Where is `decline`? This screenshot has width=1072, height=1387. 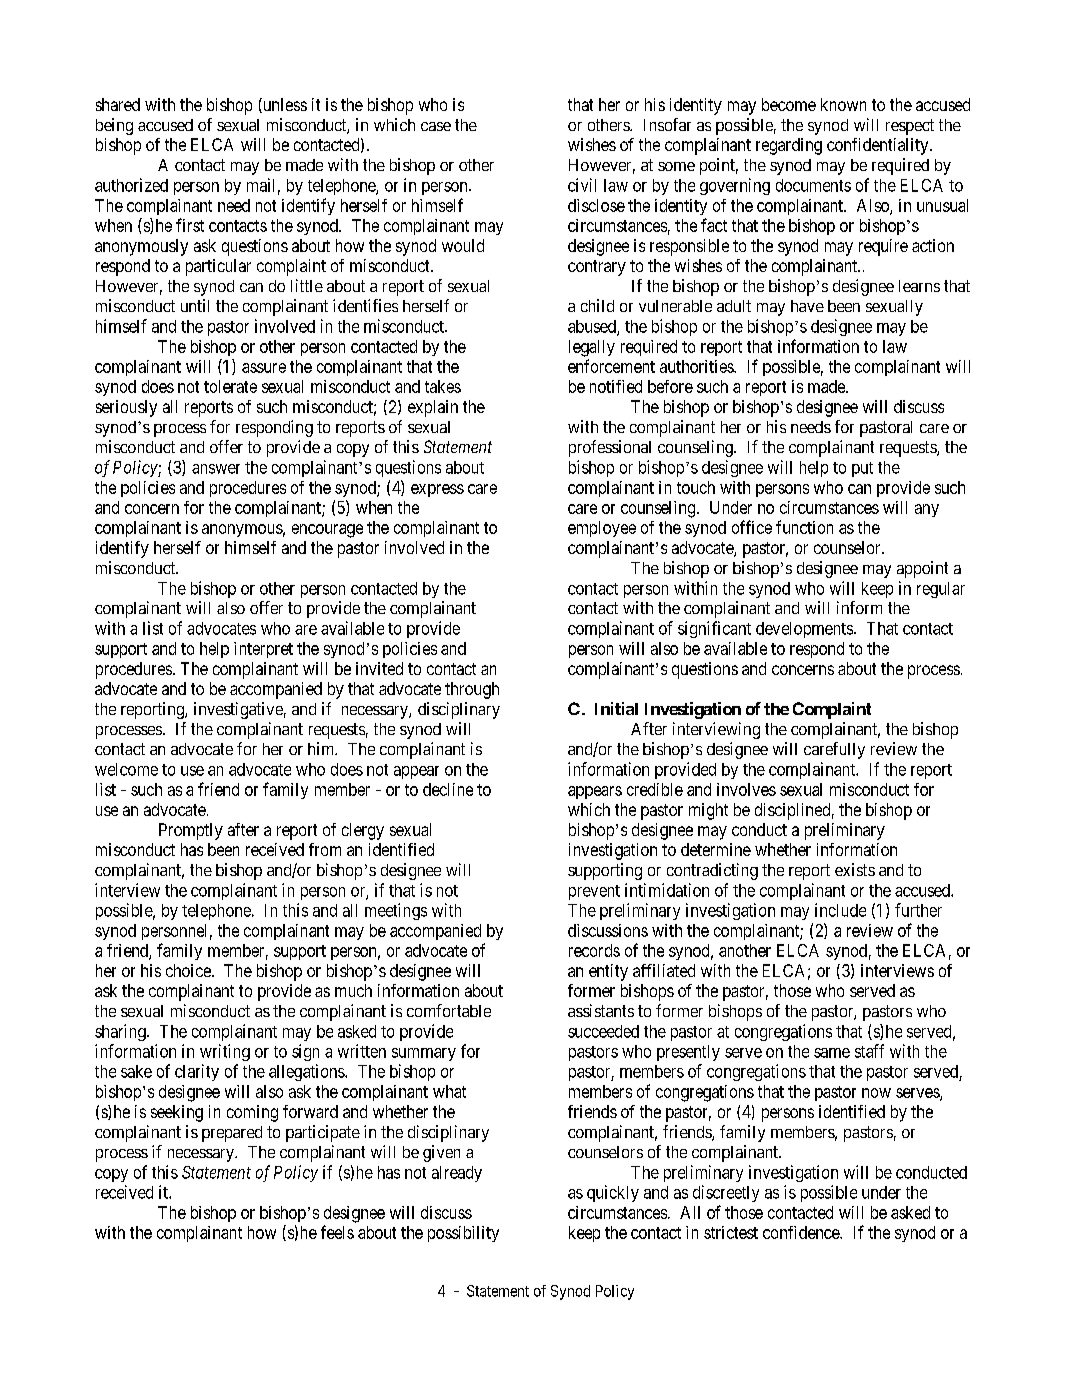
decline is located at coordinates (448, 789).
